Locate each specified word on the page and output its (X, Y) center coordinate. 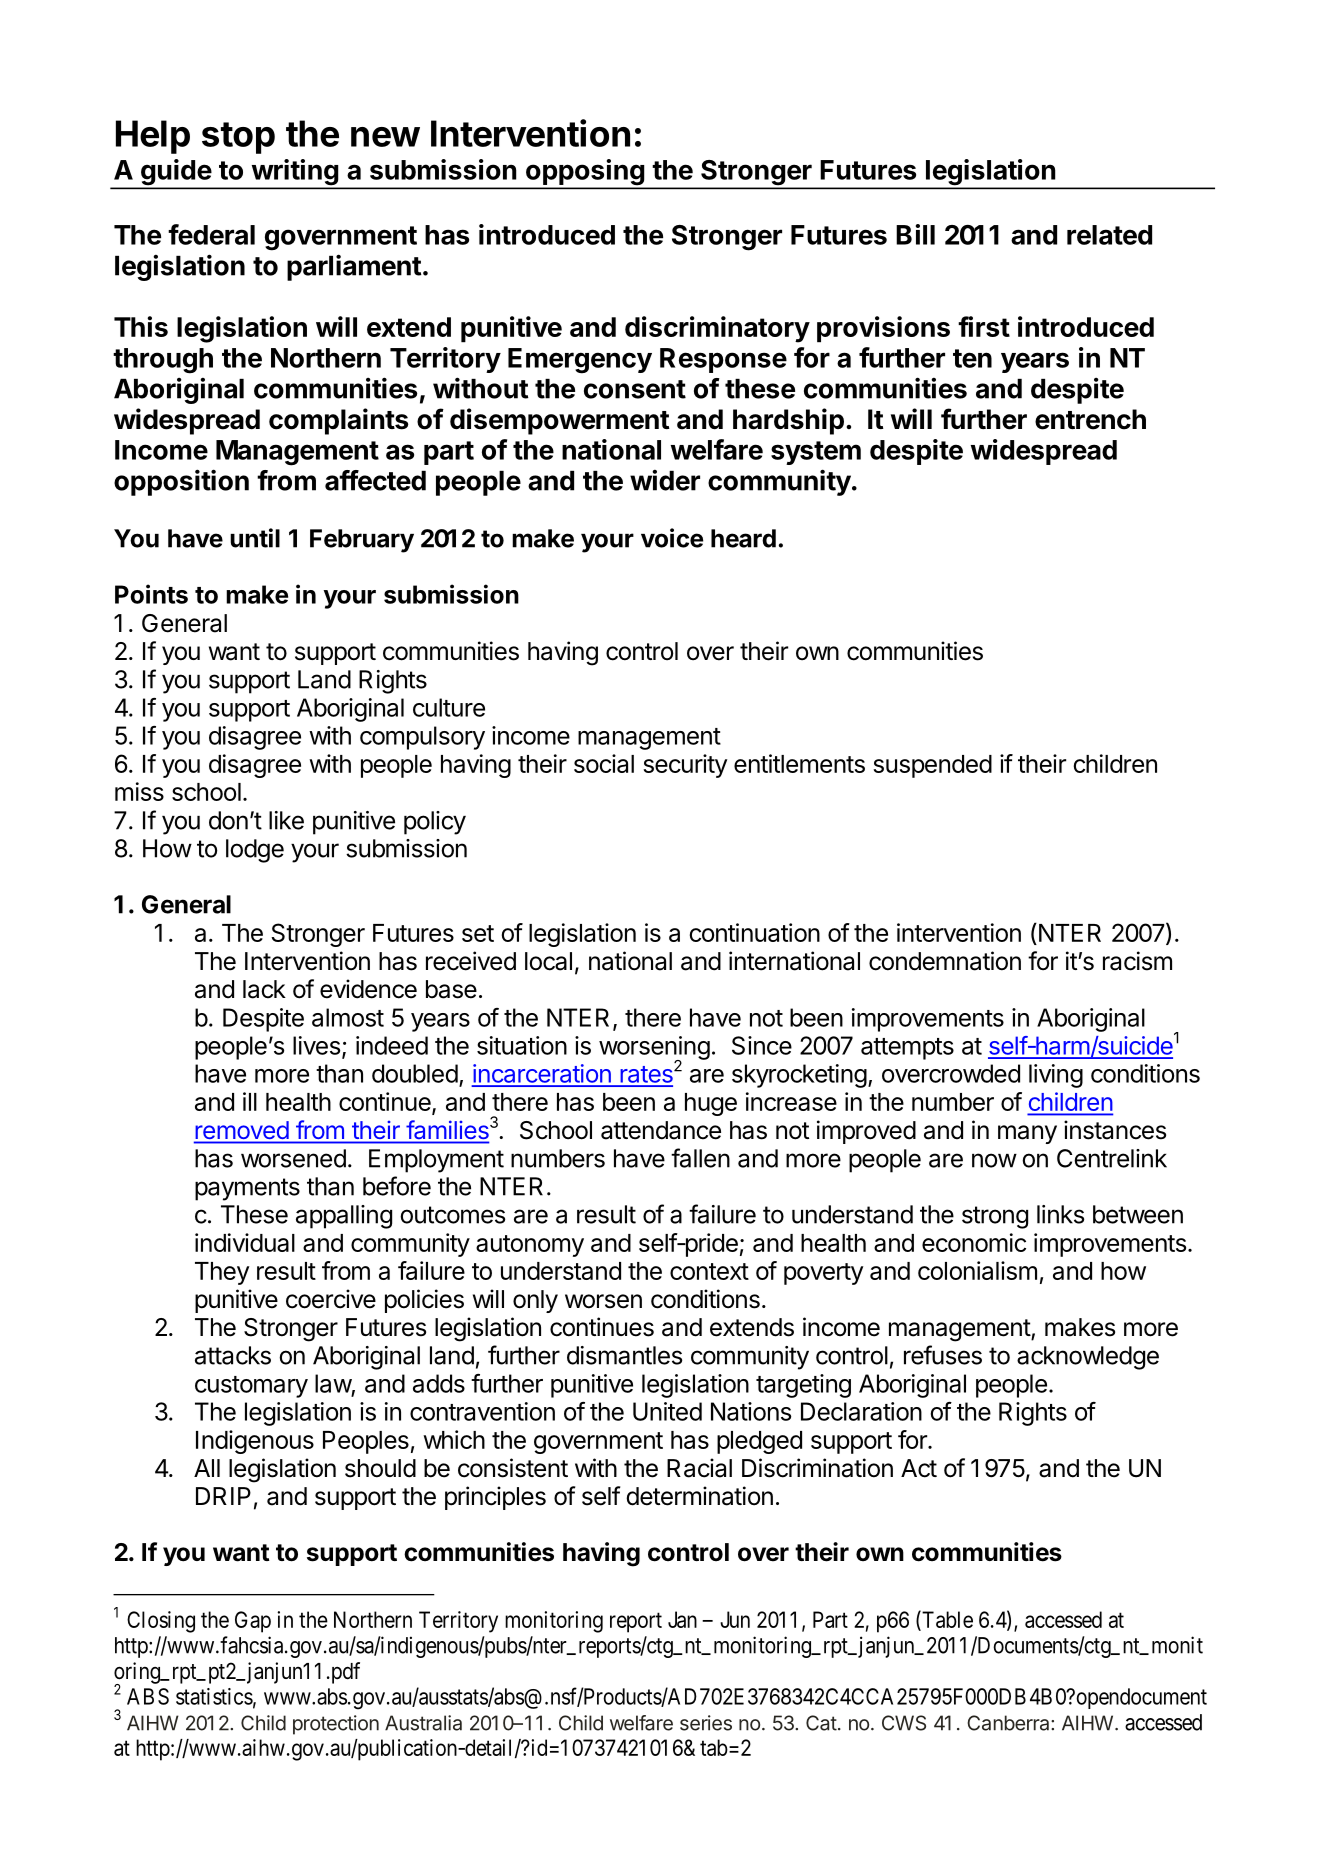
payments (247, 1189)
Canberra (1009, 1723)
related (1109, 235)
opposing (585, 173)
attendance (661, 1130)
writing (294, 173)
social (604, 763)
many (1027, 1134)
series (706, 1723)
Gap (253, 1622)
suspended (932, 766)
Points (151, 594)
